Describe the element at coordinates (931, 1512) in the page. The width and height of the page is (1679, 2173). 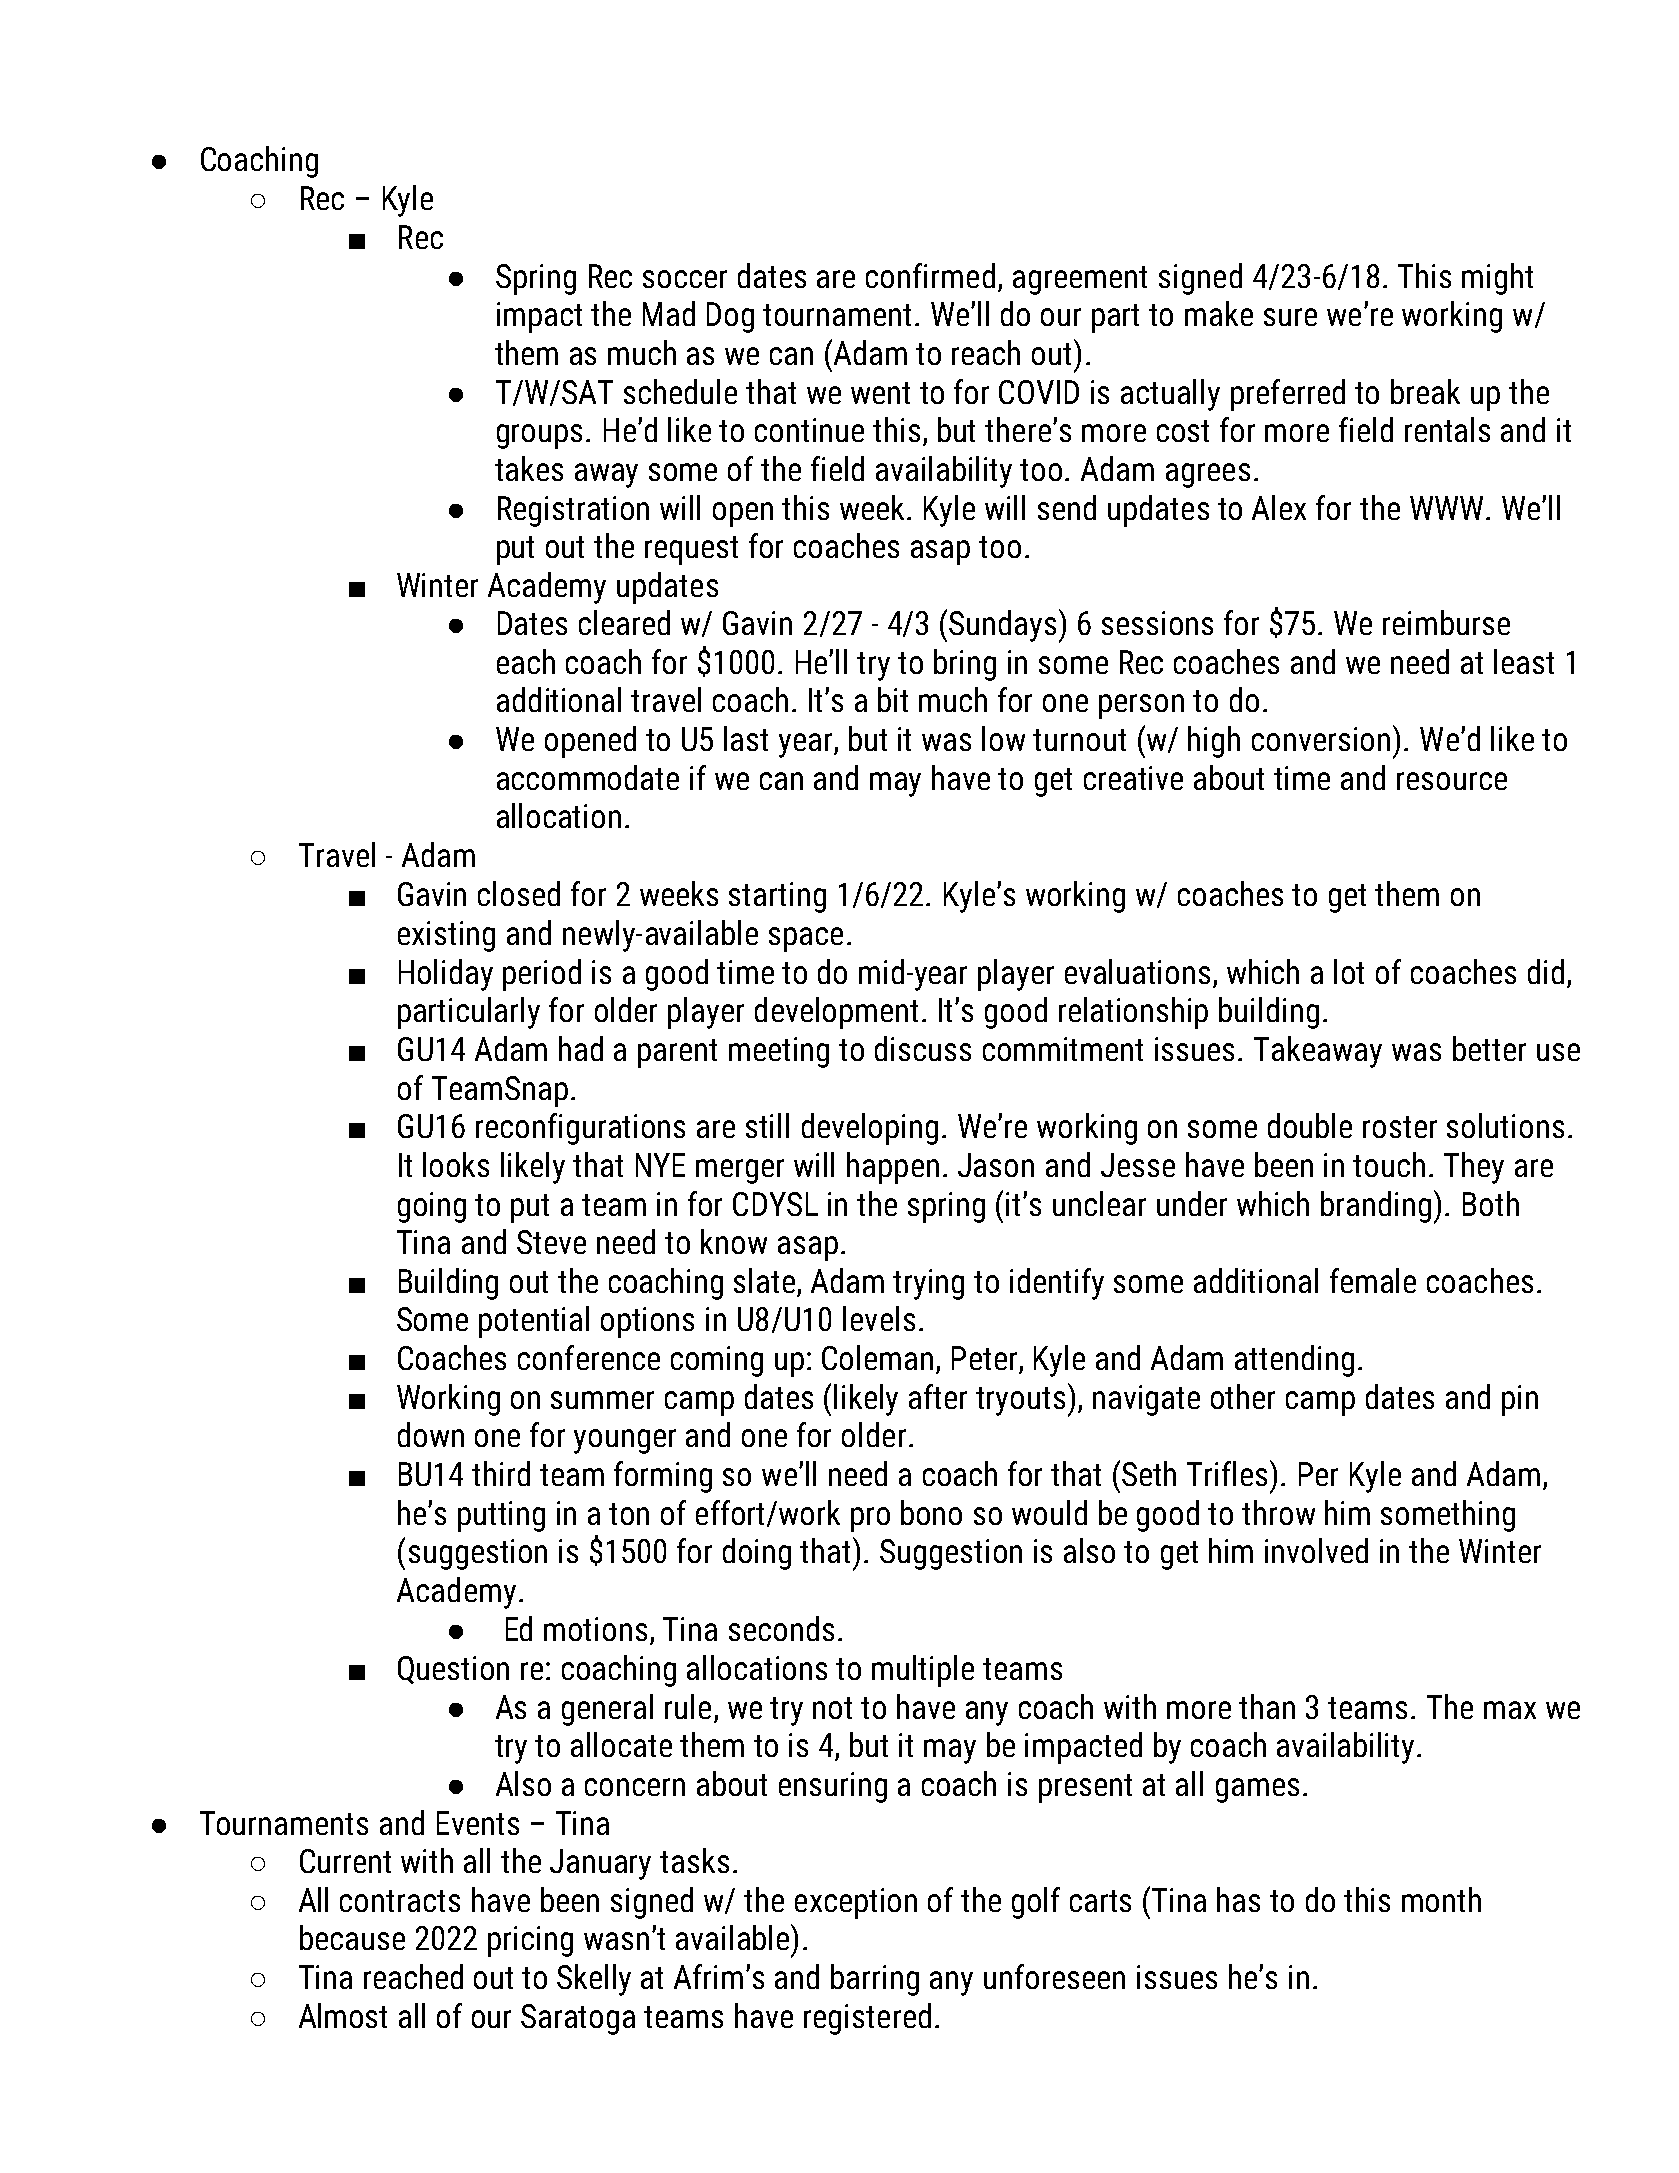
I see `bono` at that location.
